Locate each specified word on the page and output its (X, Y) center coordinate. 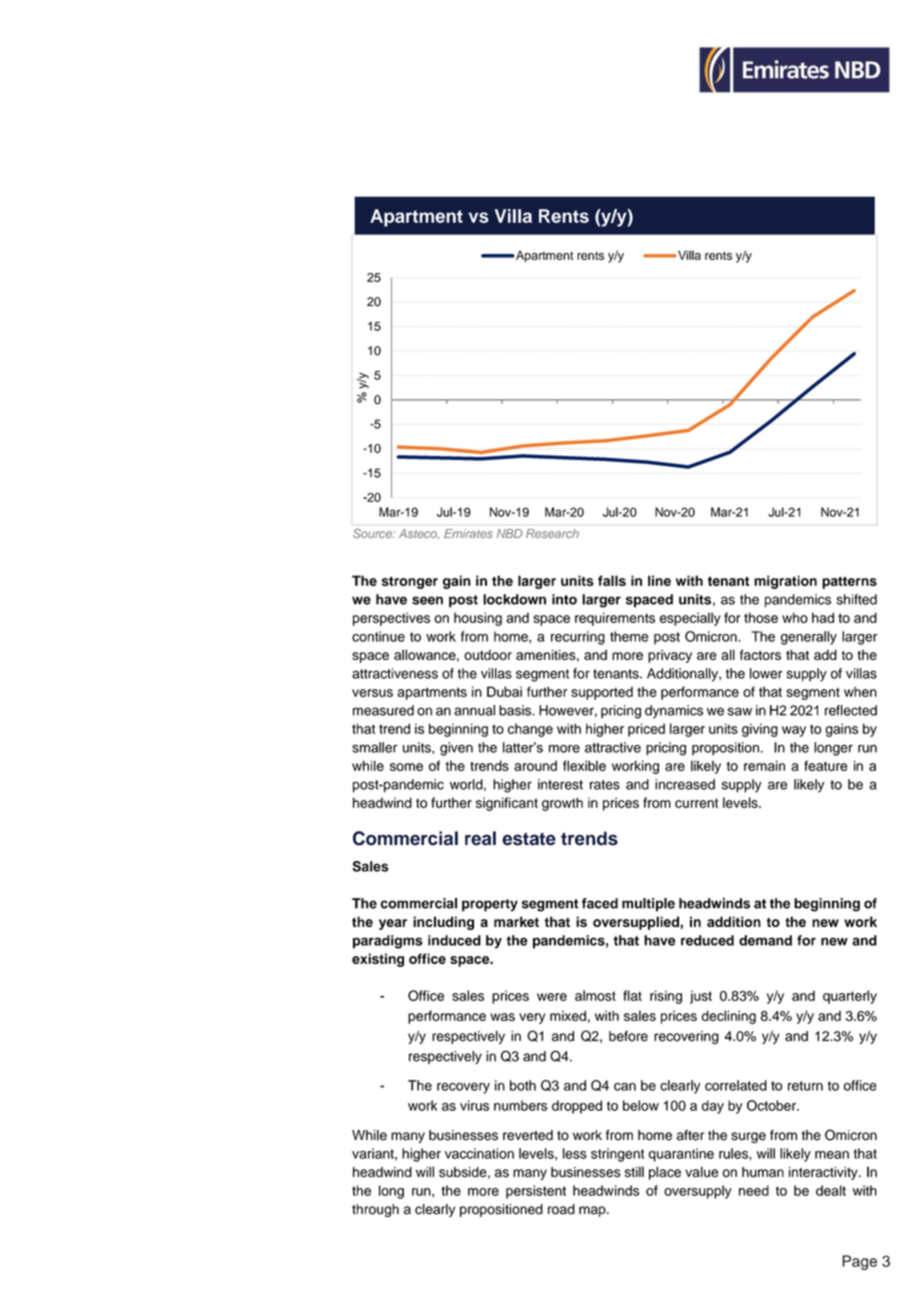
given (456, 749)
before (628, 1036)
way (794, 731)
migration (785, 582)
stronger (410, 582)
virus (474, 1105)
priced (646, 730)
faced (600, 903)
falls (612, 580)
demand (765, 940)
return (805, 1086)
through (375, 1210)
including (443, 923)
